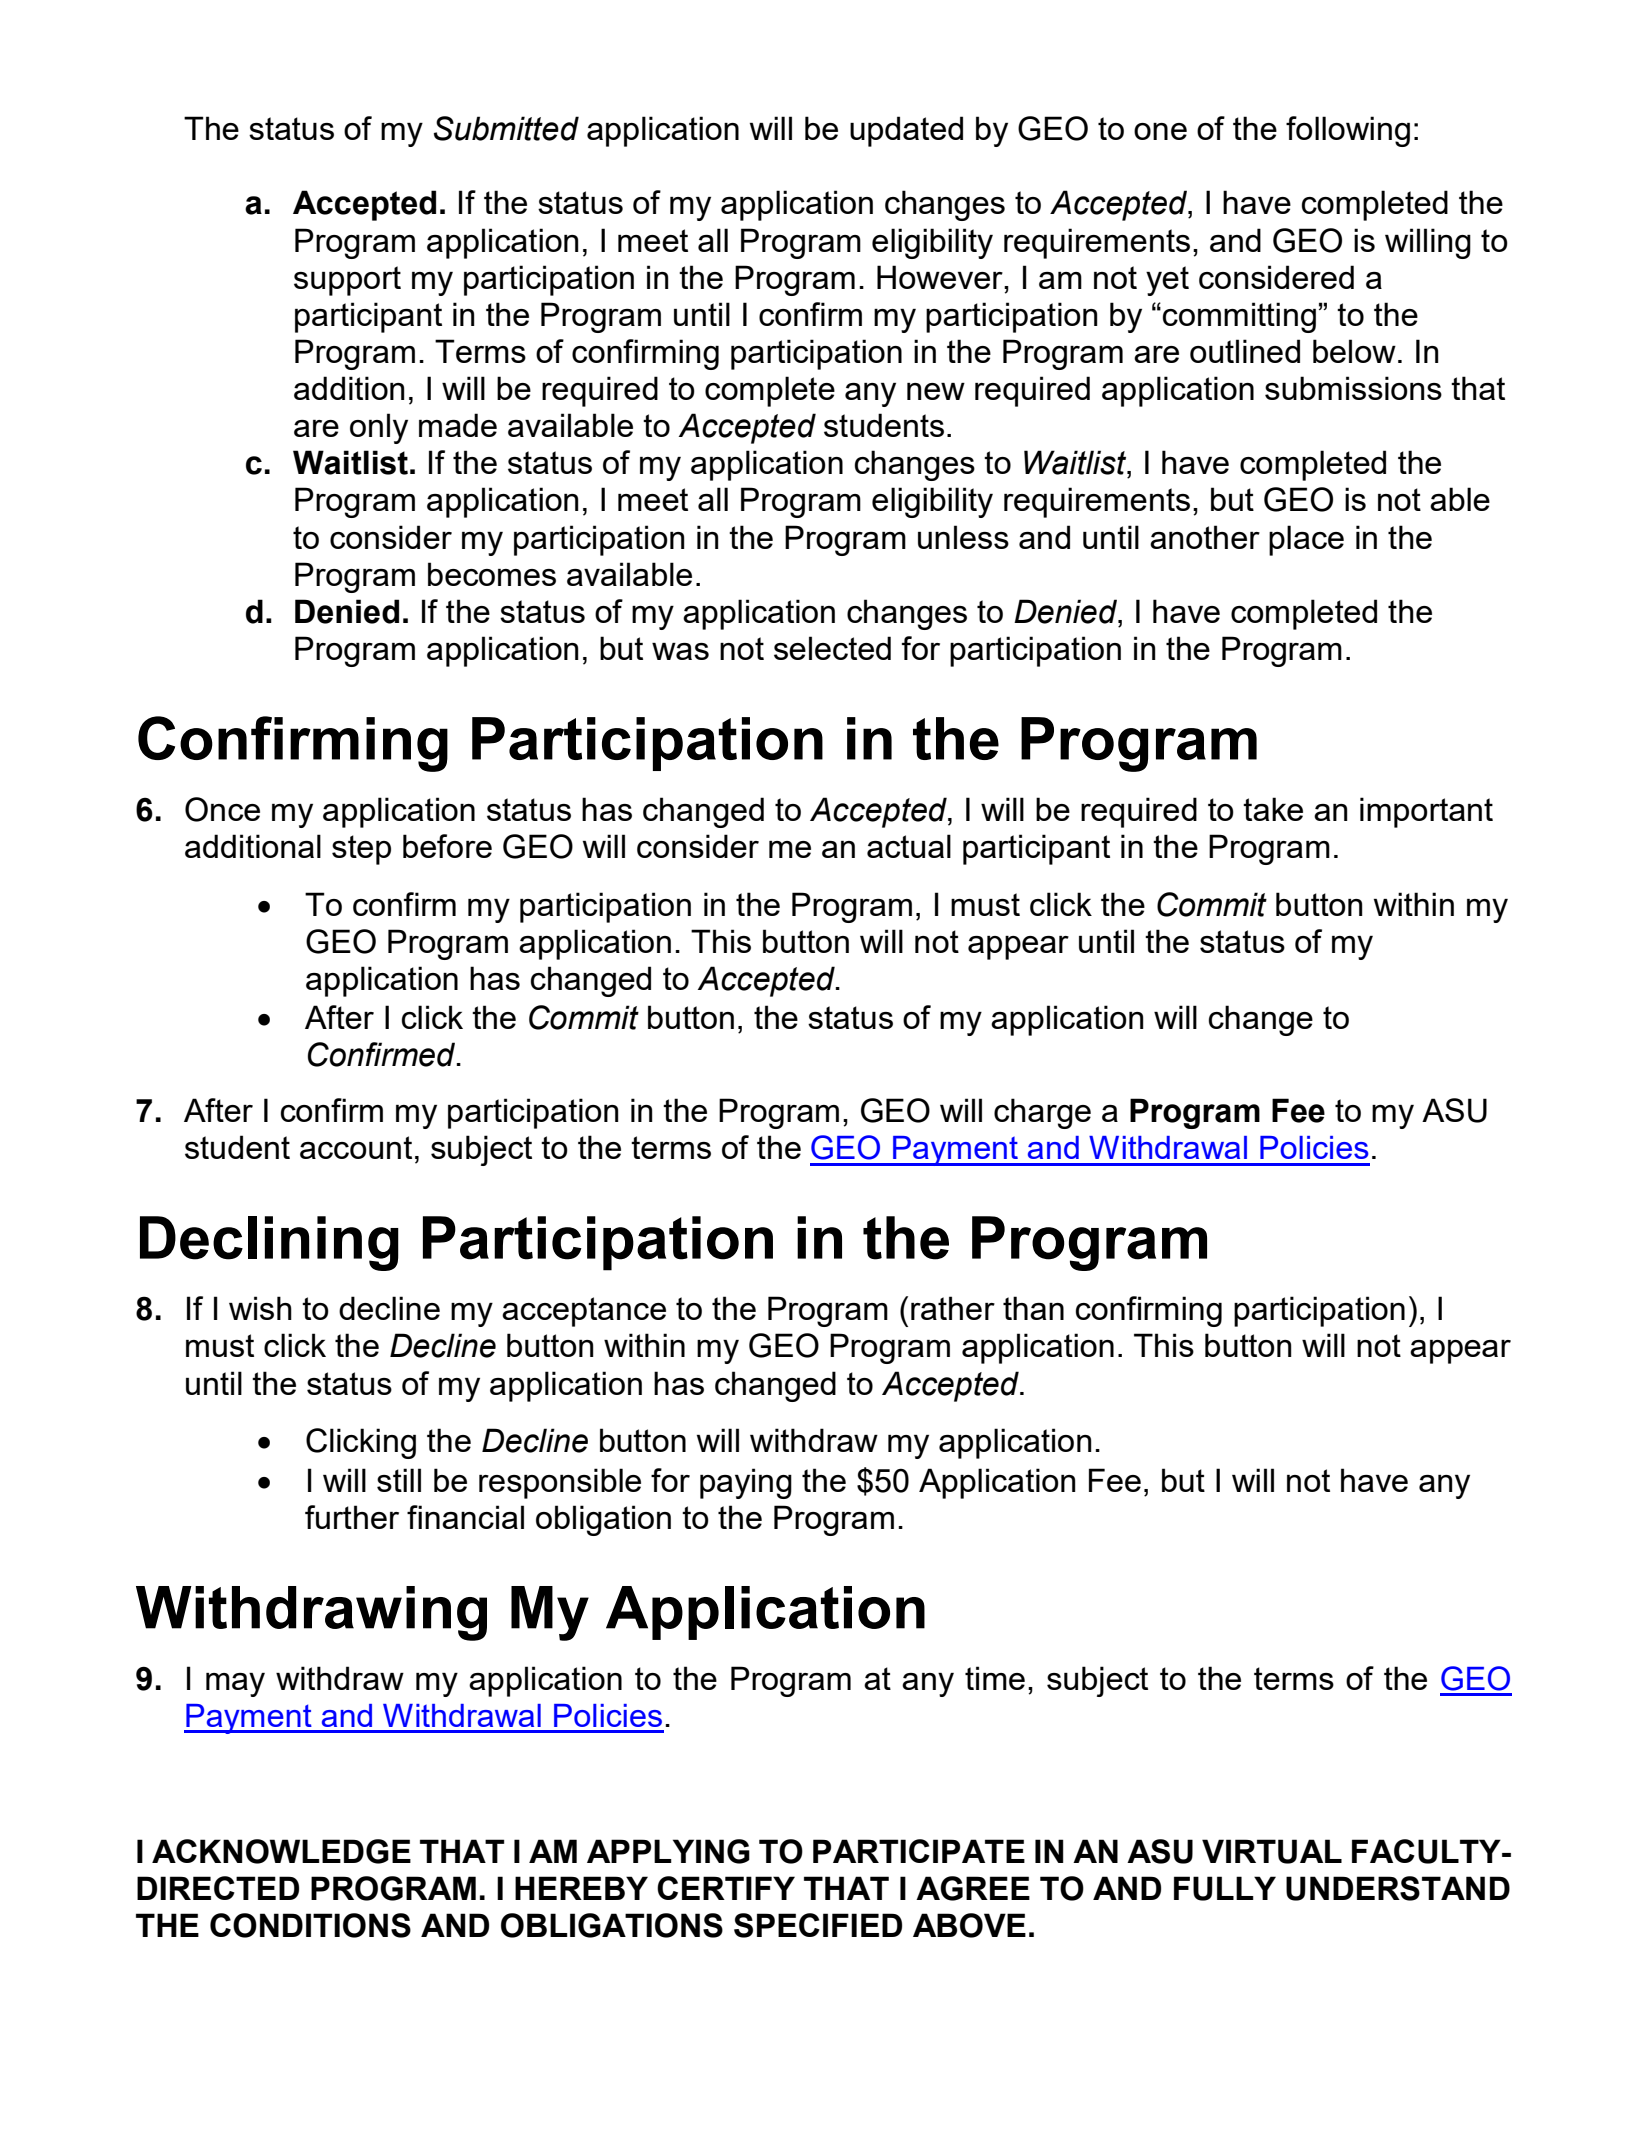  Describe the element at coordinates (347, 281) in the screenshot. I see `support` at that location.
